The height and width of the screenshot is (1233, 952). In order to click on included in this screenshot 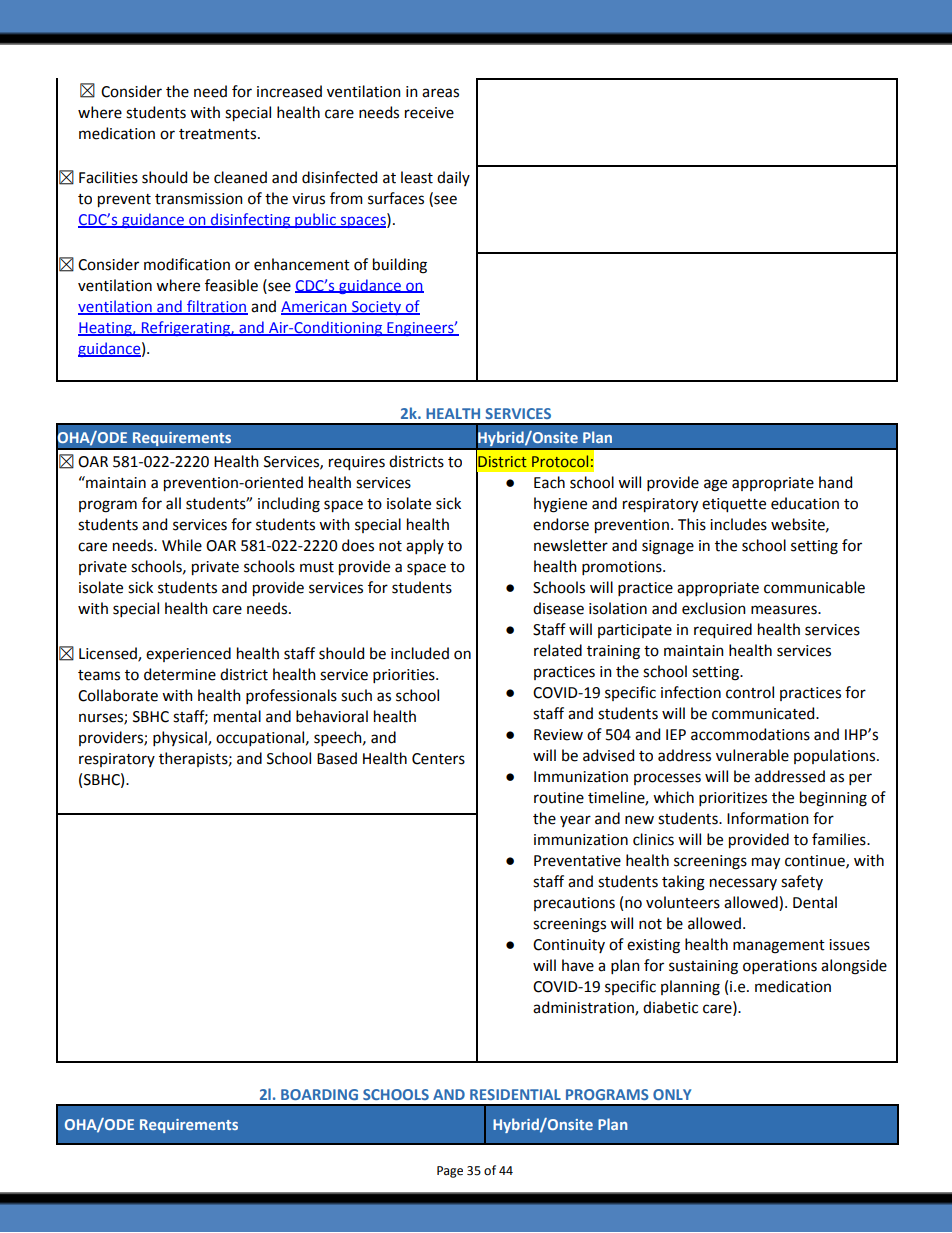, I will do `click(420, 653)`.
